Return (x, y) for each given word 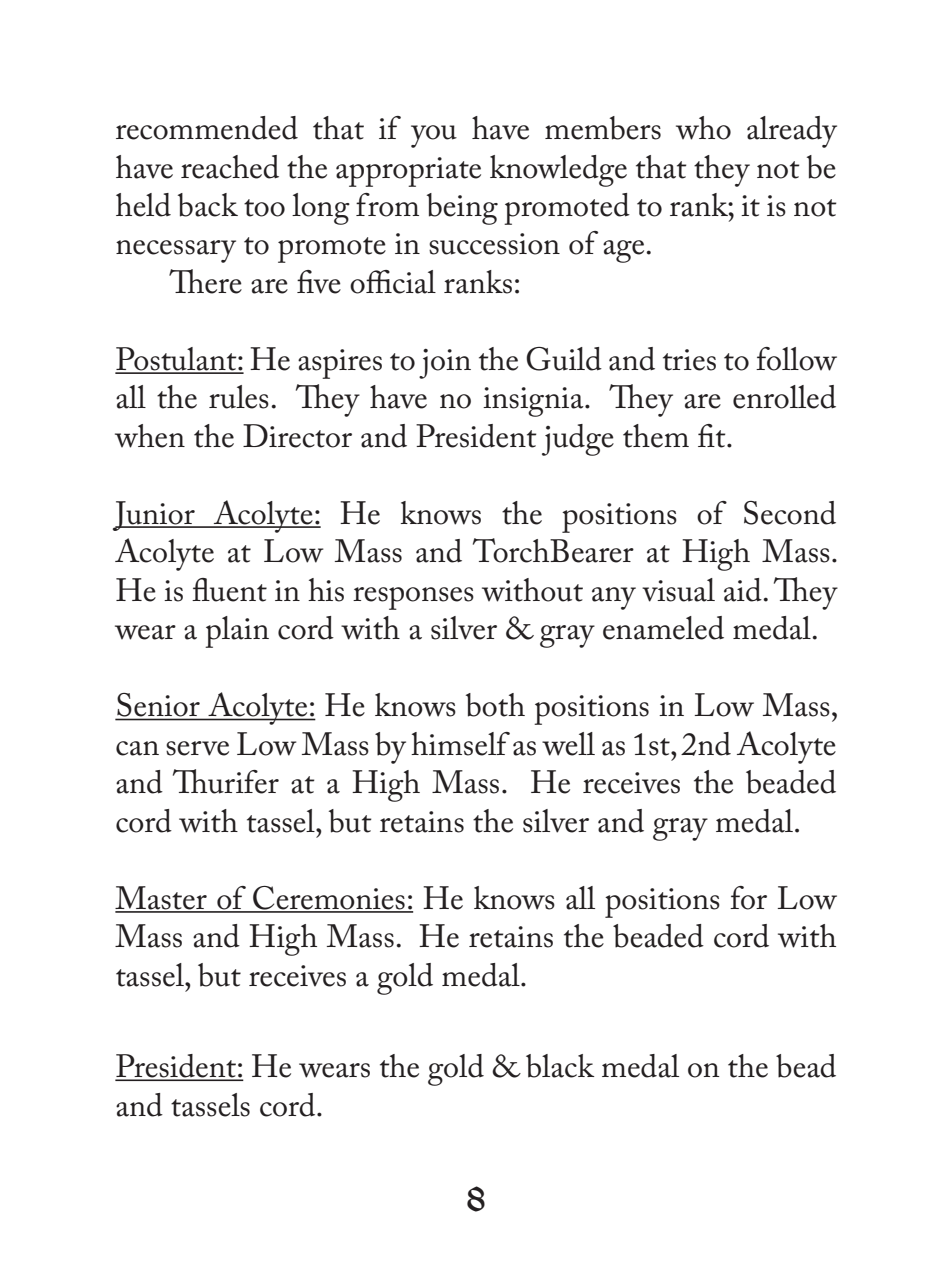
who (703, 128)
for (748, 898)
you (434, 136)
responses (413, 598)
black (560, 1066)
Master (162, 899)
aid (744, 590)
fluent (229, 590)
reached (230, 167)
